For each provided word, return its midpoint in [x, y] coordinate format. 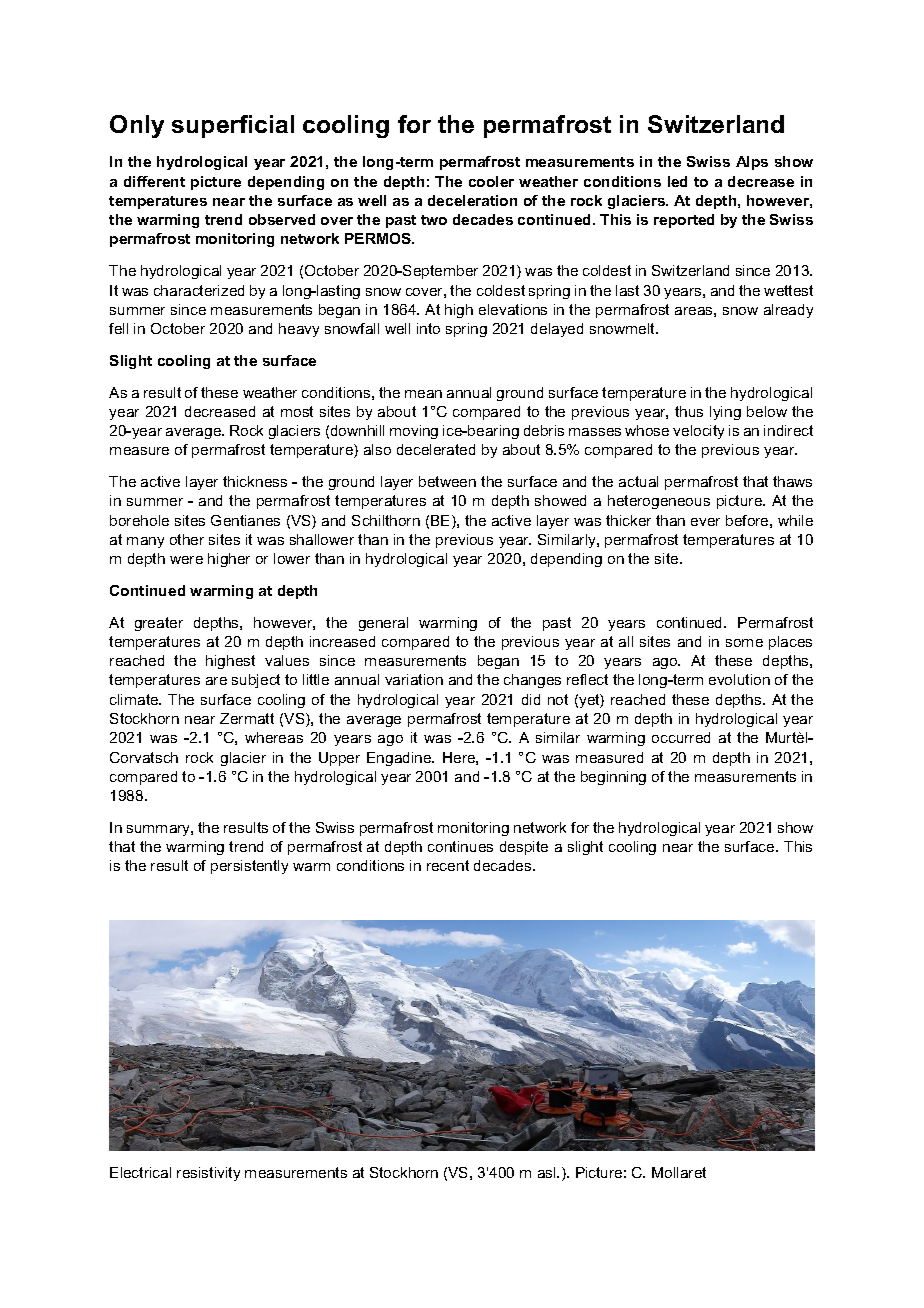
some [744, 643]
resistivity [208, 1174]
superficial [233, 126]
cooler [491, 181]
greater [159, 624]
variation [414, 679]
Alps [752, 163]
